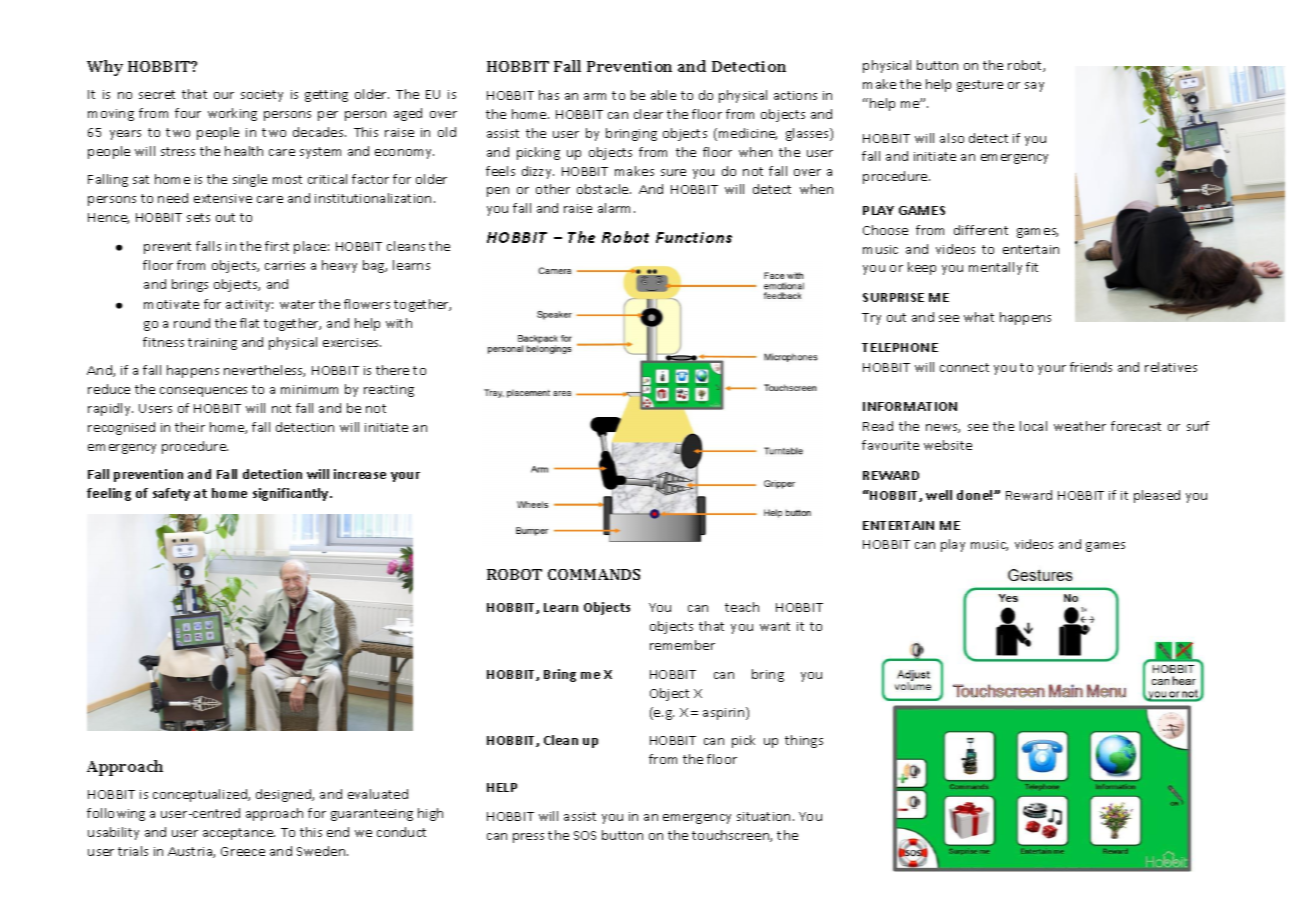 Image resolution: width=1308 pixels, height=924 pixels. What do you see at coordinates (190, 427) in the image?
I see `their` at bounding box center [190, 427].
